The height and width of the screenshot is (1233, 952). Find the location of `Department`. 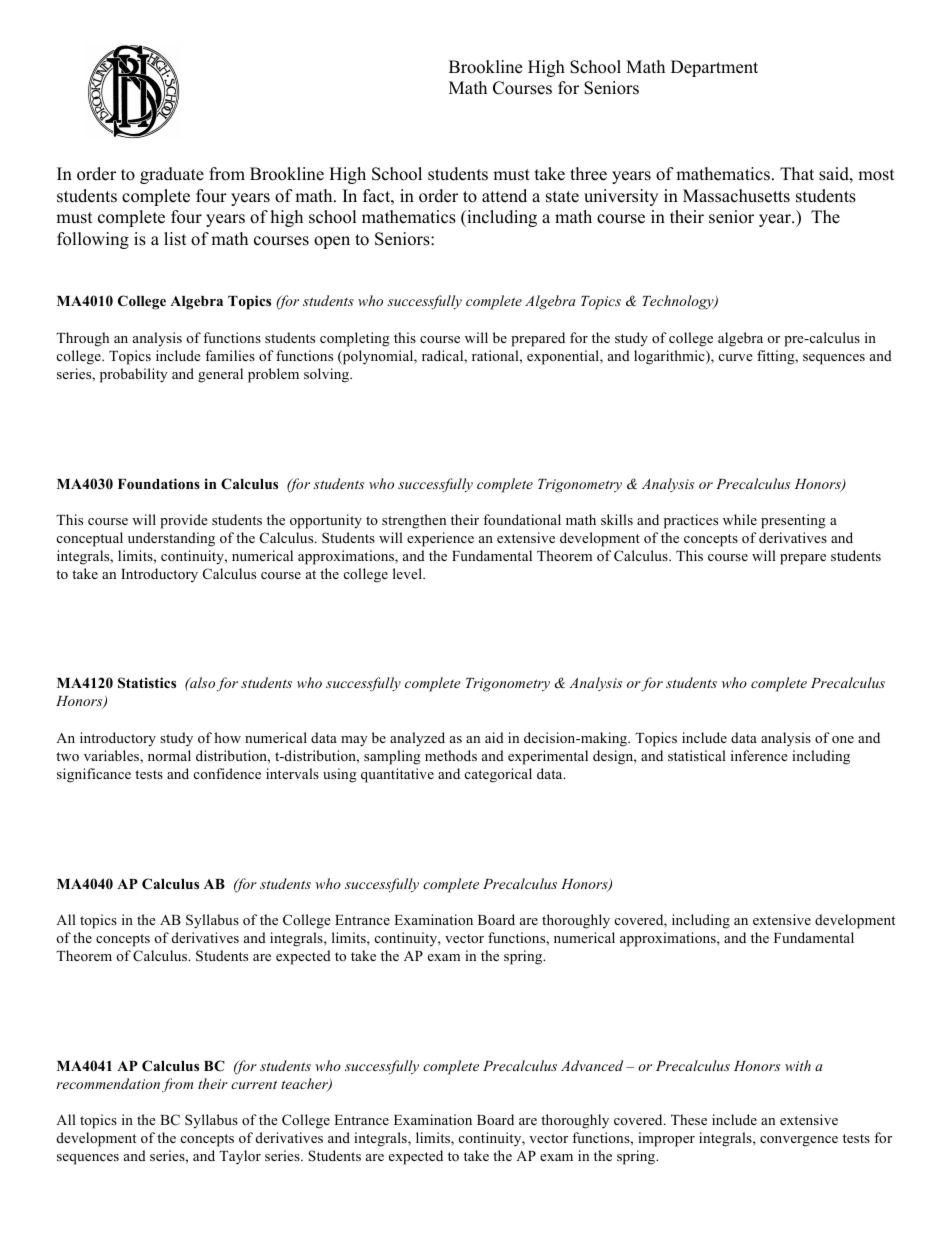

Department is located at coordinates (714, 68).
